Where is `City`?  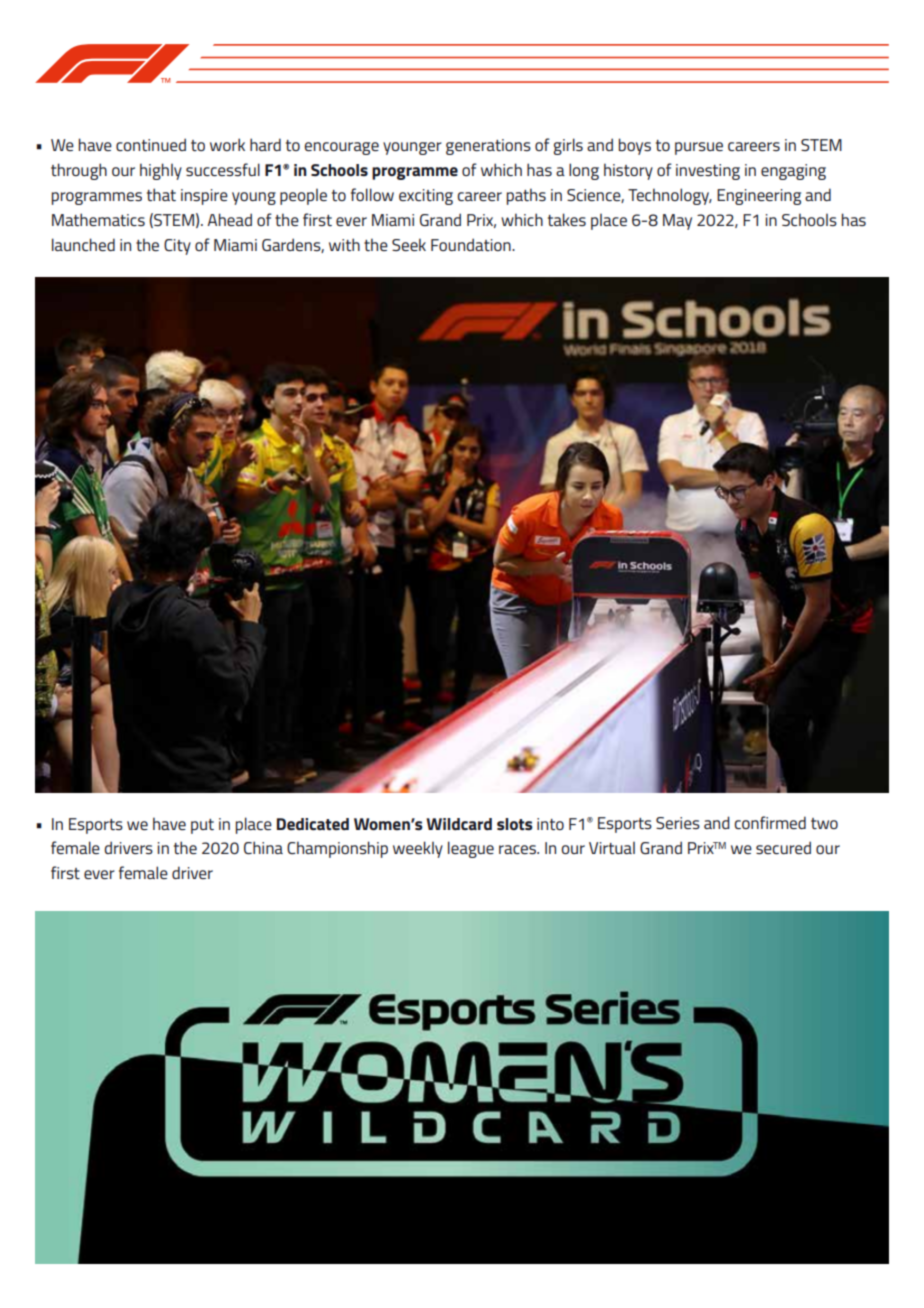
City is located at coordinates (177, 247).
